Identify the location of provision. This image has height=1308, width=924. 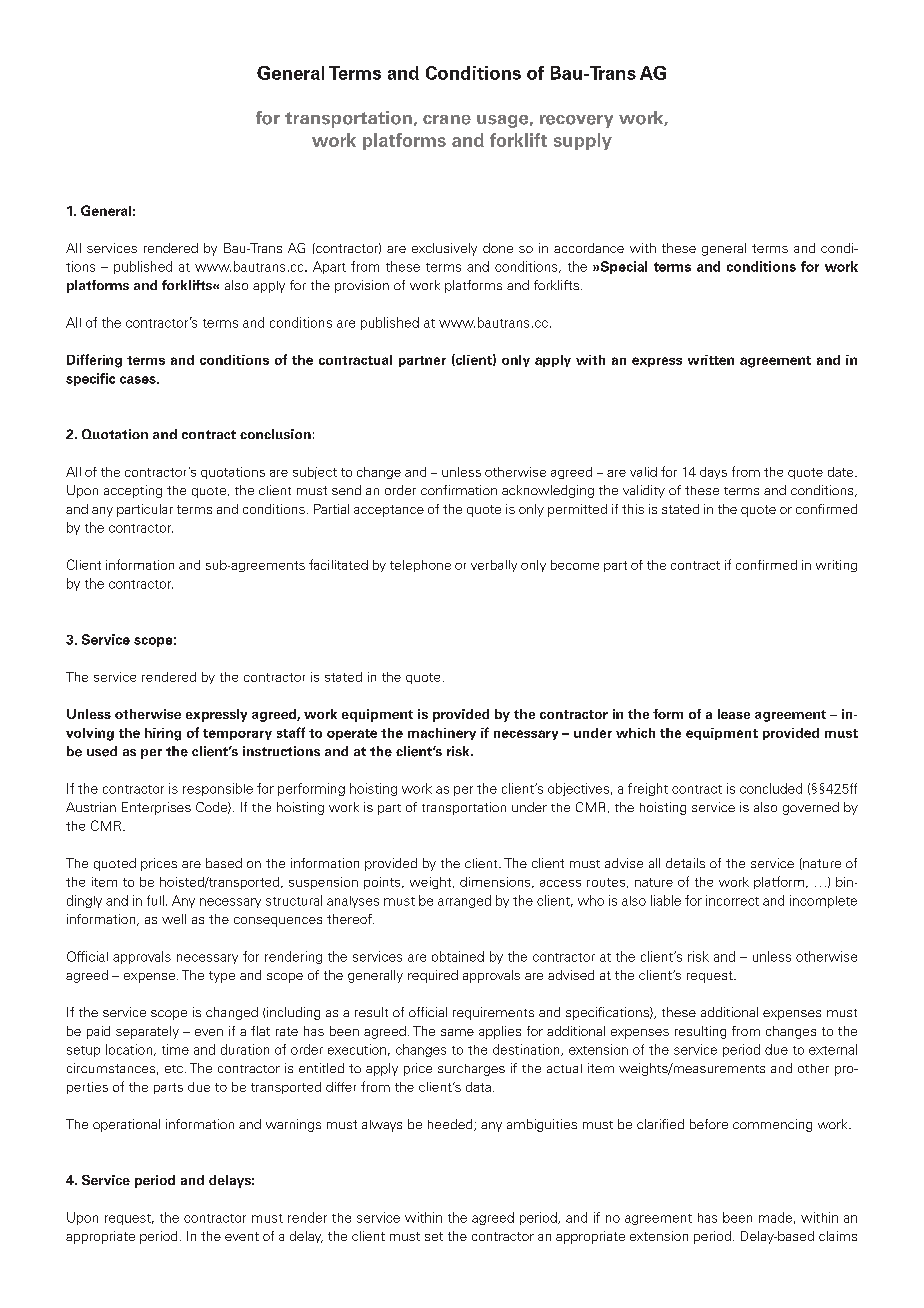
(362, 286).
